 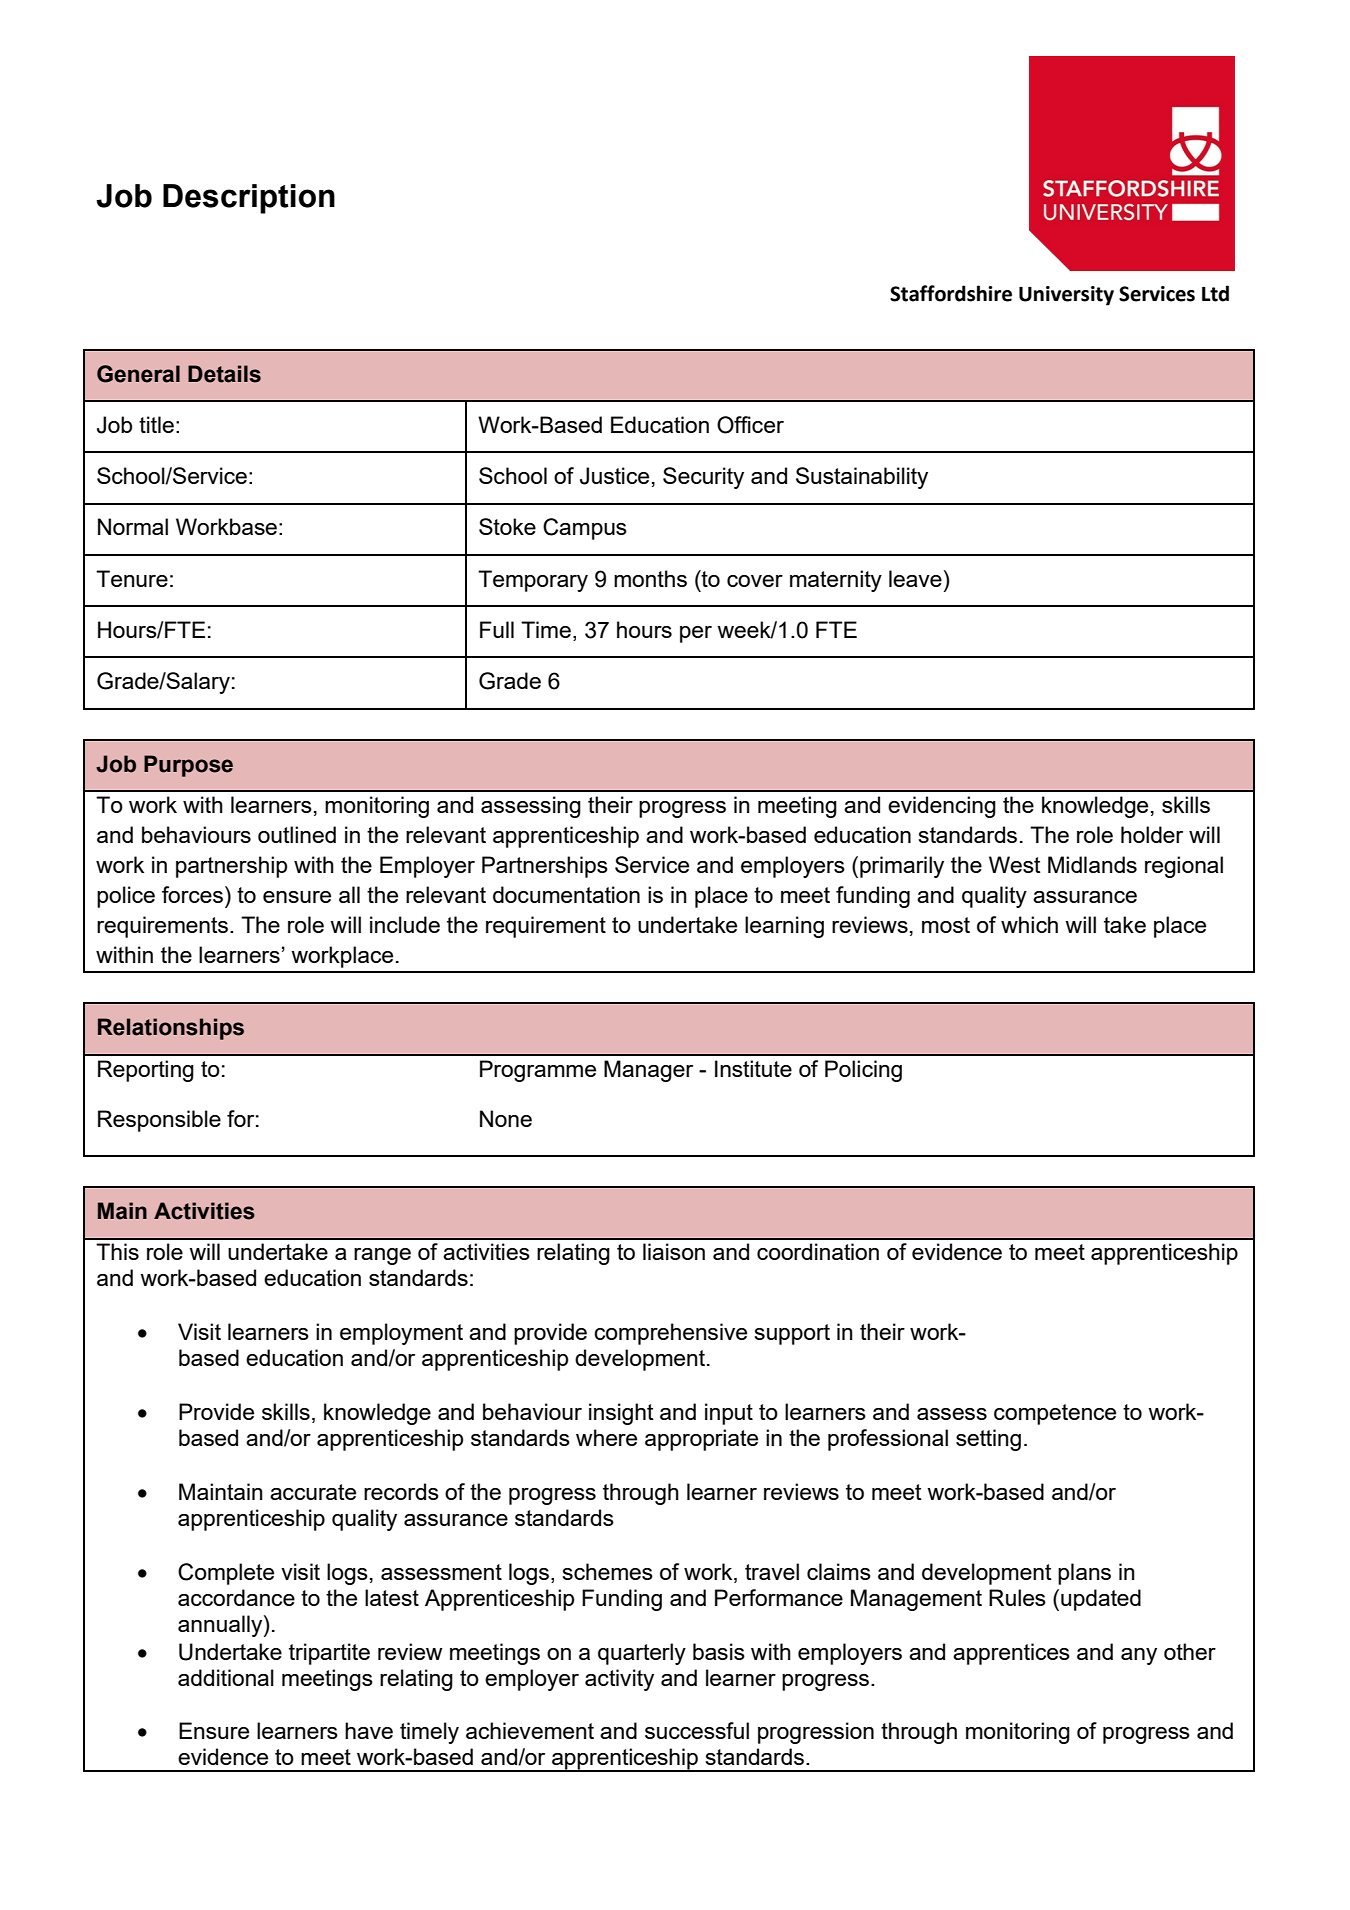 What do you see at coordinates (249, 199) in the image?
I see `Description` at bounding box center [249, 199].
